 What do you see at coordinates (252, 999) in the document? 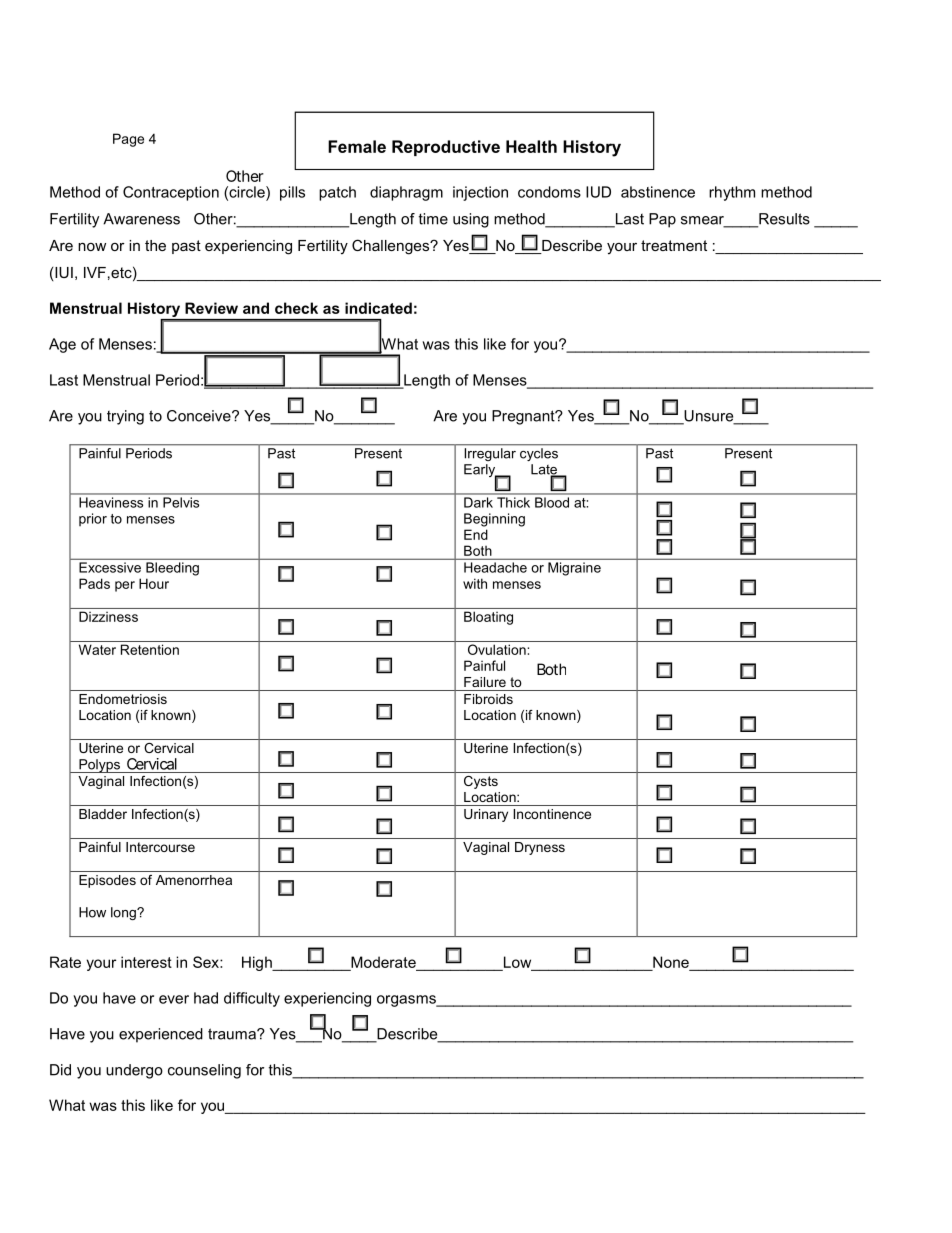
I see `difficulty` at bounding box center [252, 999].
